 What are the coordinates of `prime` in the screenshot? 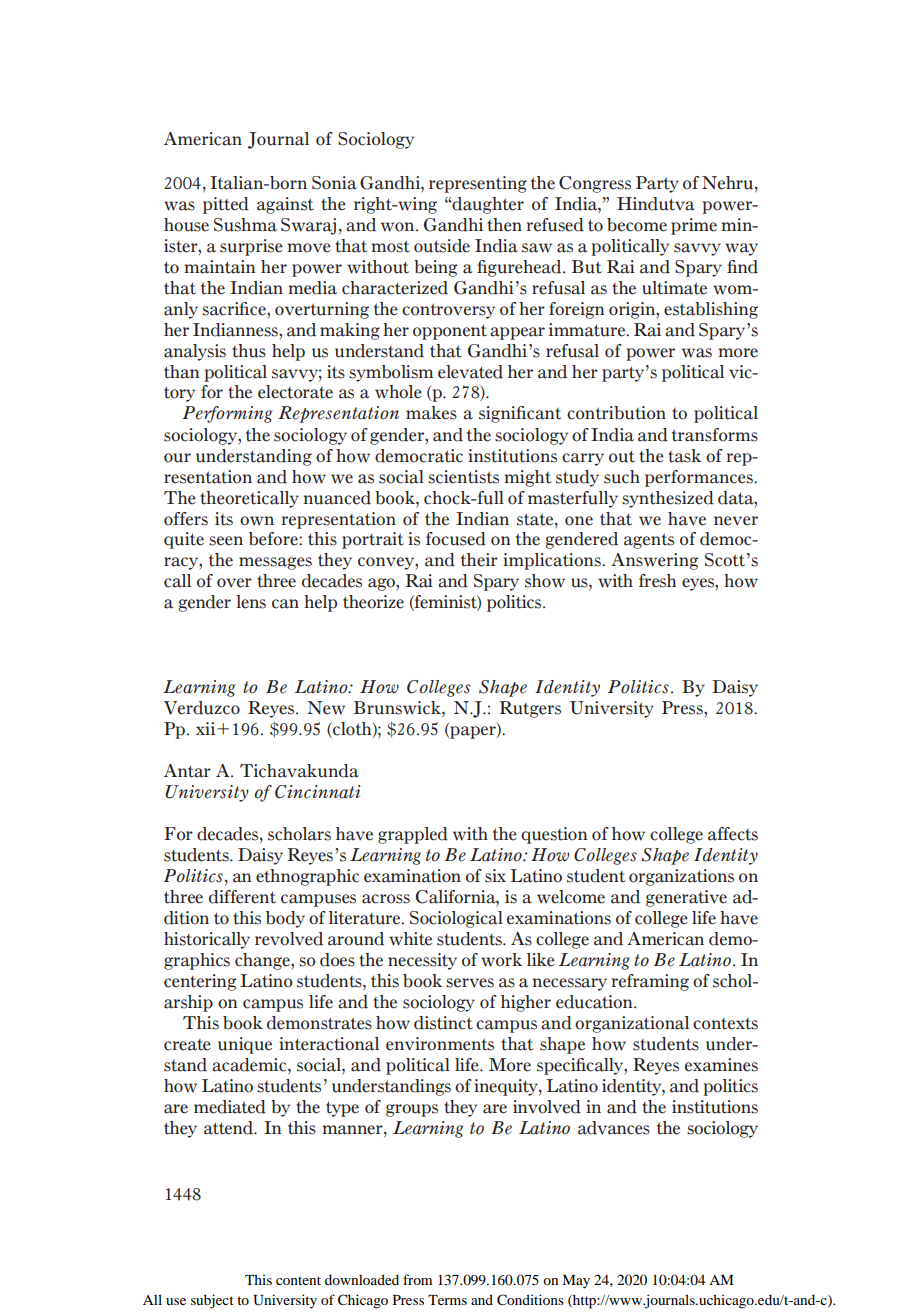 It's located at (694, 226).
